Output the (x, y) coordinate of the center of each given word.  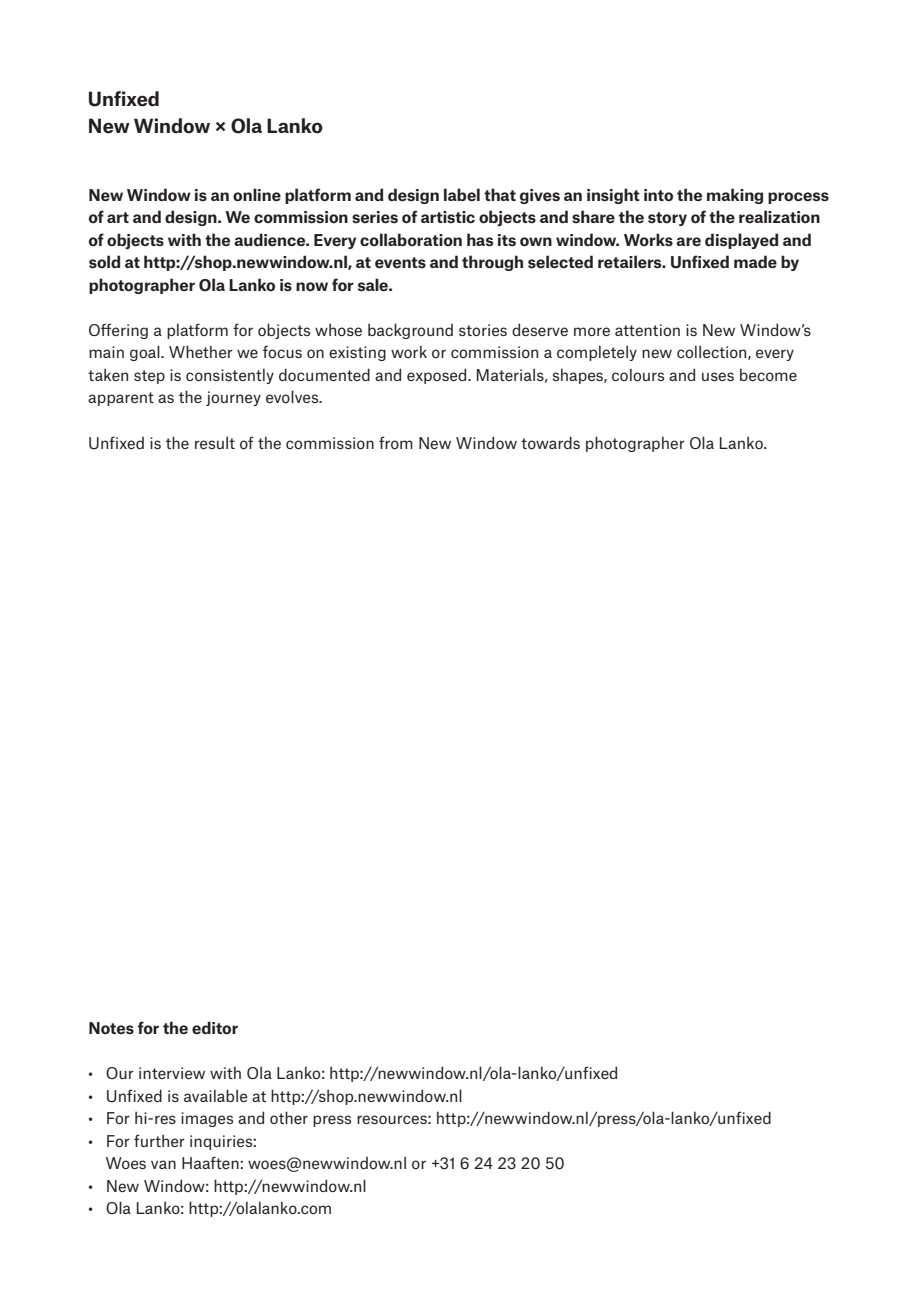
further (159, 1140)
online (257, 194)
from (396, 442)
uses (718, 376)
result (215, 442)
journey (233, 398)
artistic (448, 217)
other (289, 1117)
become (768, 374)
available (216, 1095)
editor (215, 1027)
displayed (741, 241)
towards (550, 442)
